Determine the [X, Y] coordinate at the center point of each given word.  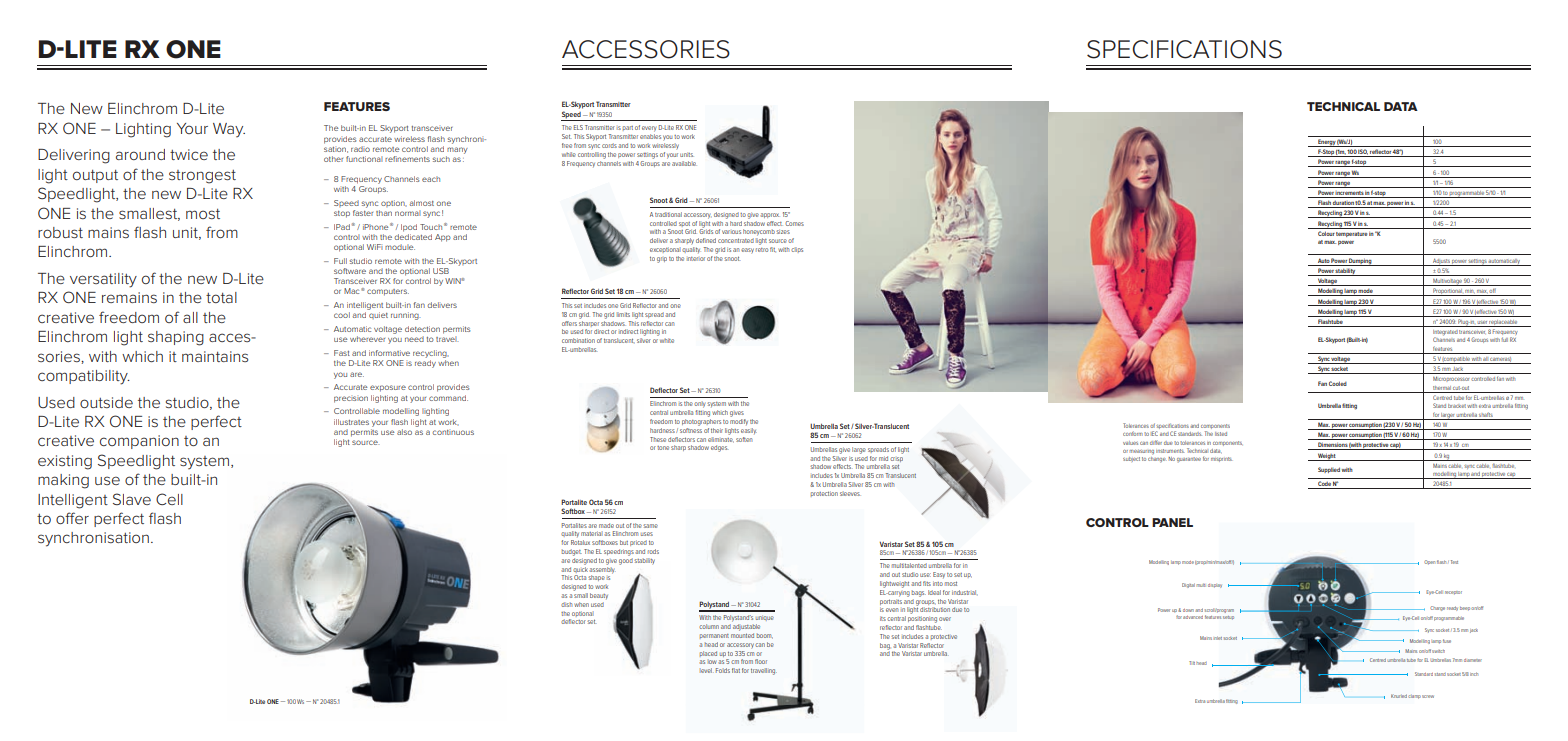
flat [736, 670]
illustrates [351, 422]
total [221, 297]
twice [189, 154]
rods [653, 551]
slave [132, 499]
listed [1221, 434]
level [706, 670]
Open [1429, 562]
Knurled [1399, 696]
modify [739, 422]
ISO [1363, 153]
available [684, 163]
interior [696, 259]
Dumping [1361, 262]
